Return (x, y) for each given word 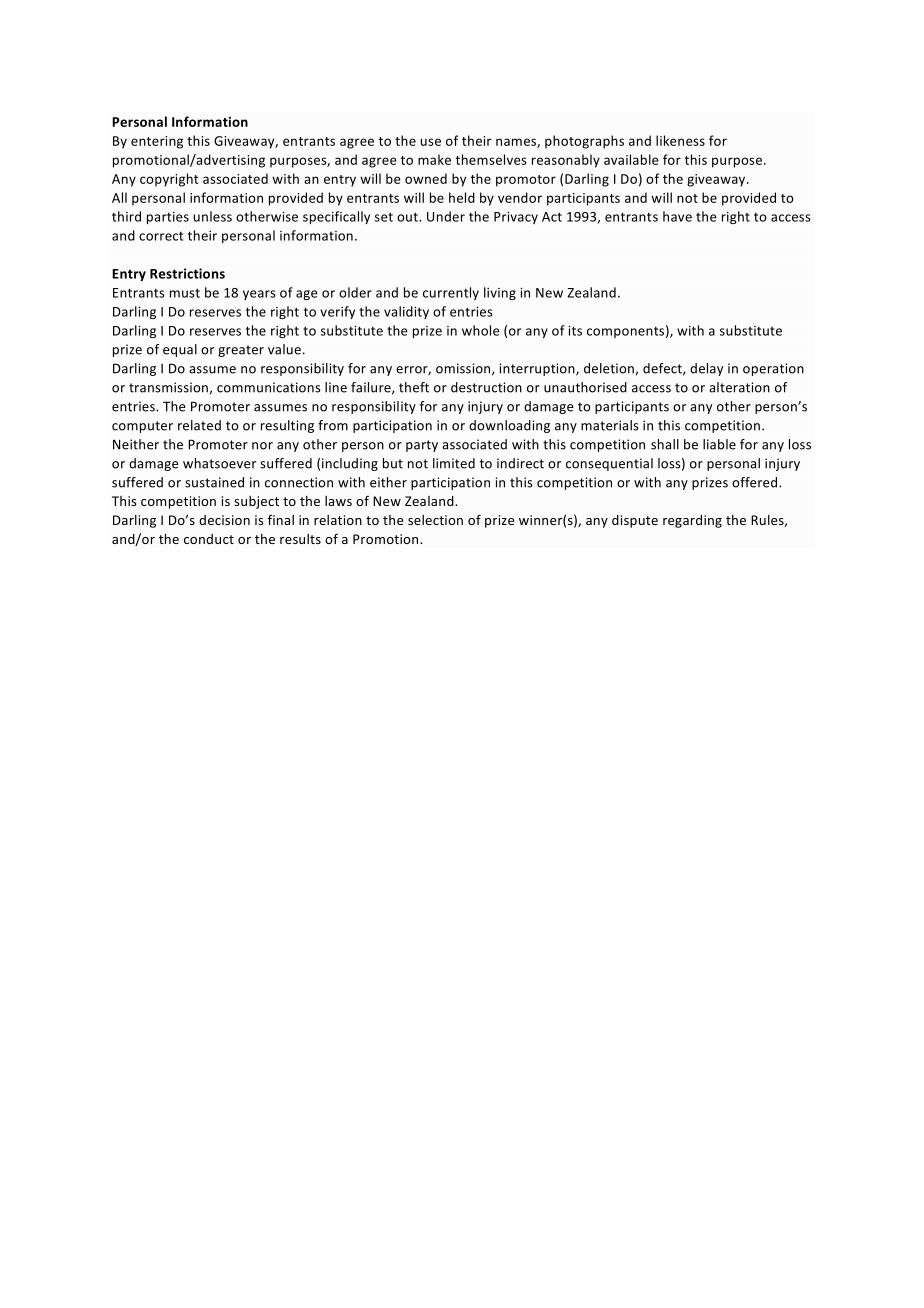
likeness (680, 140)
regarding (692, 521)
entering (157, 142)
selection (435, 520)
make (434, 159)
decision (224, 520)
